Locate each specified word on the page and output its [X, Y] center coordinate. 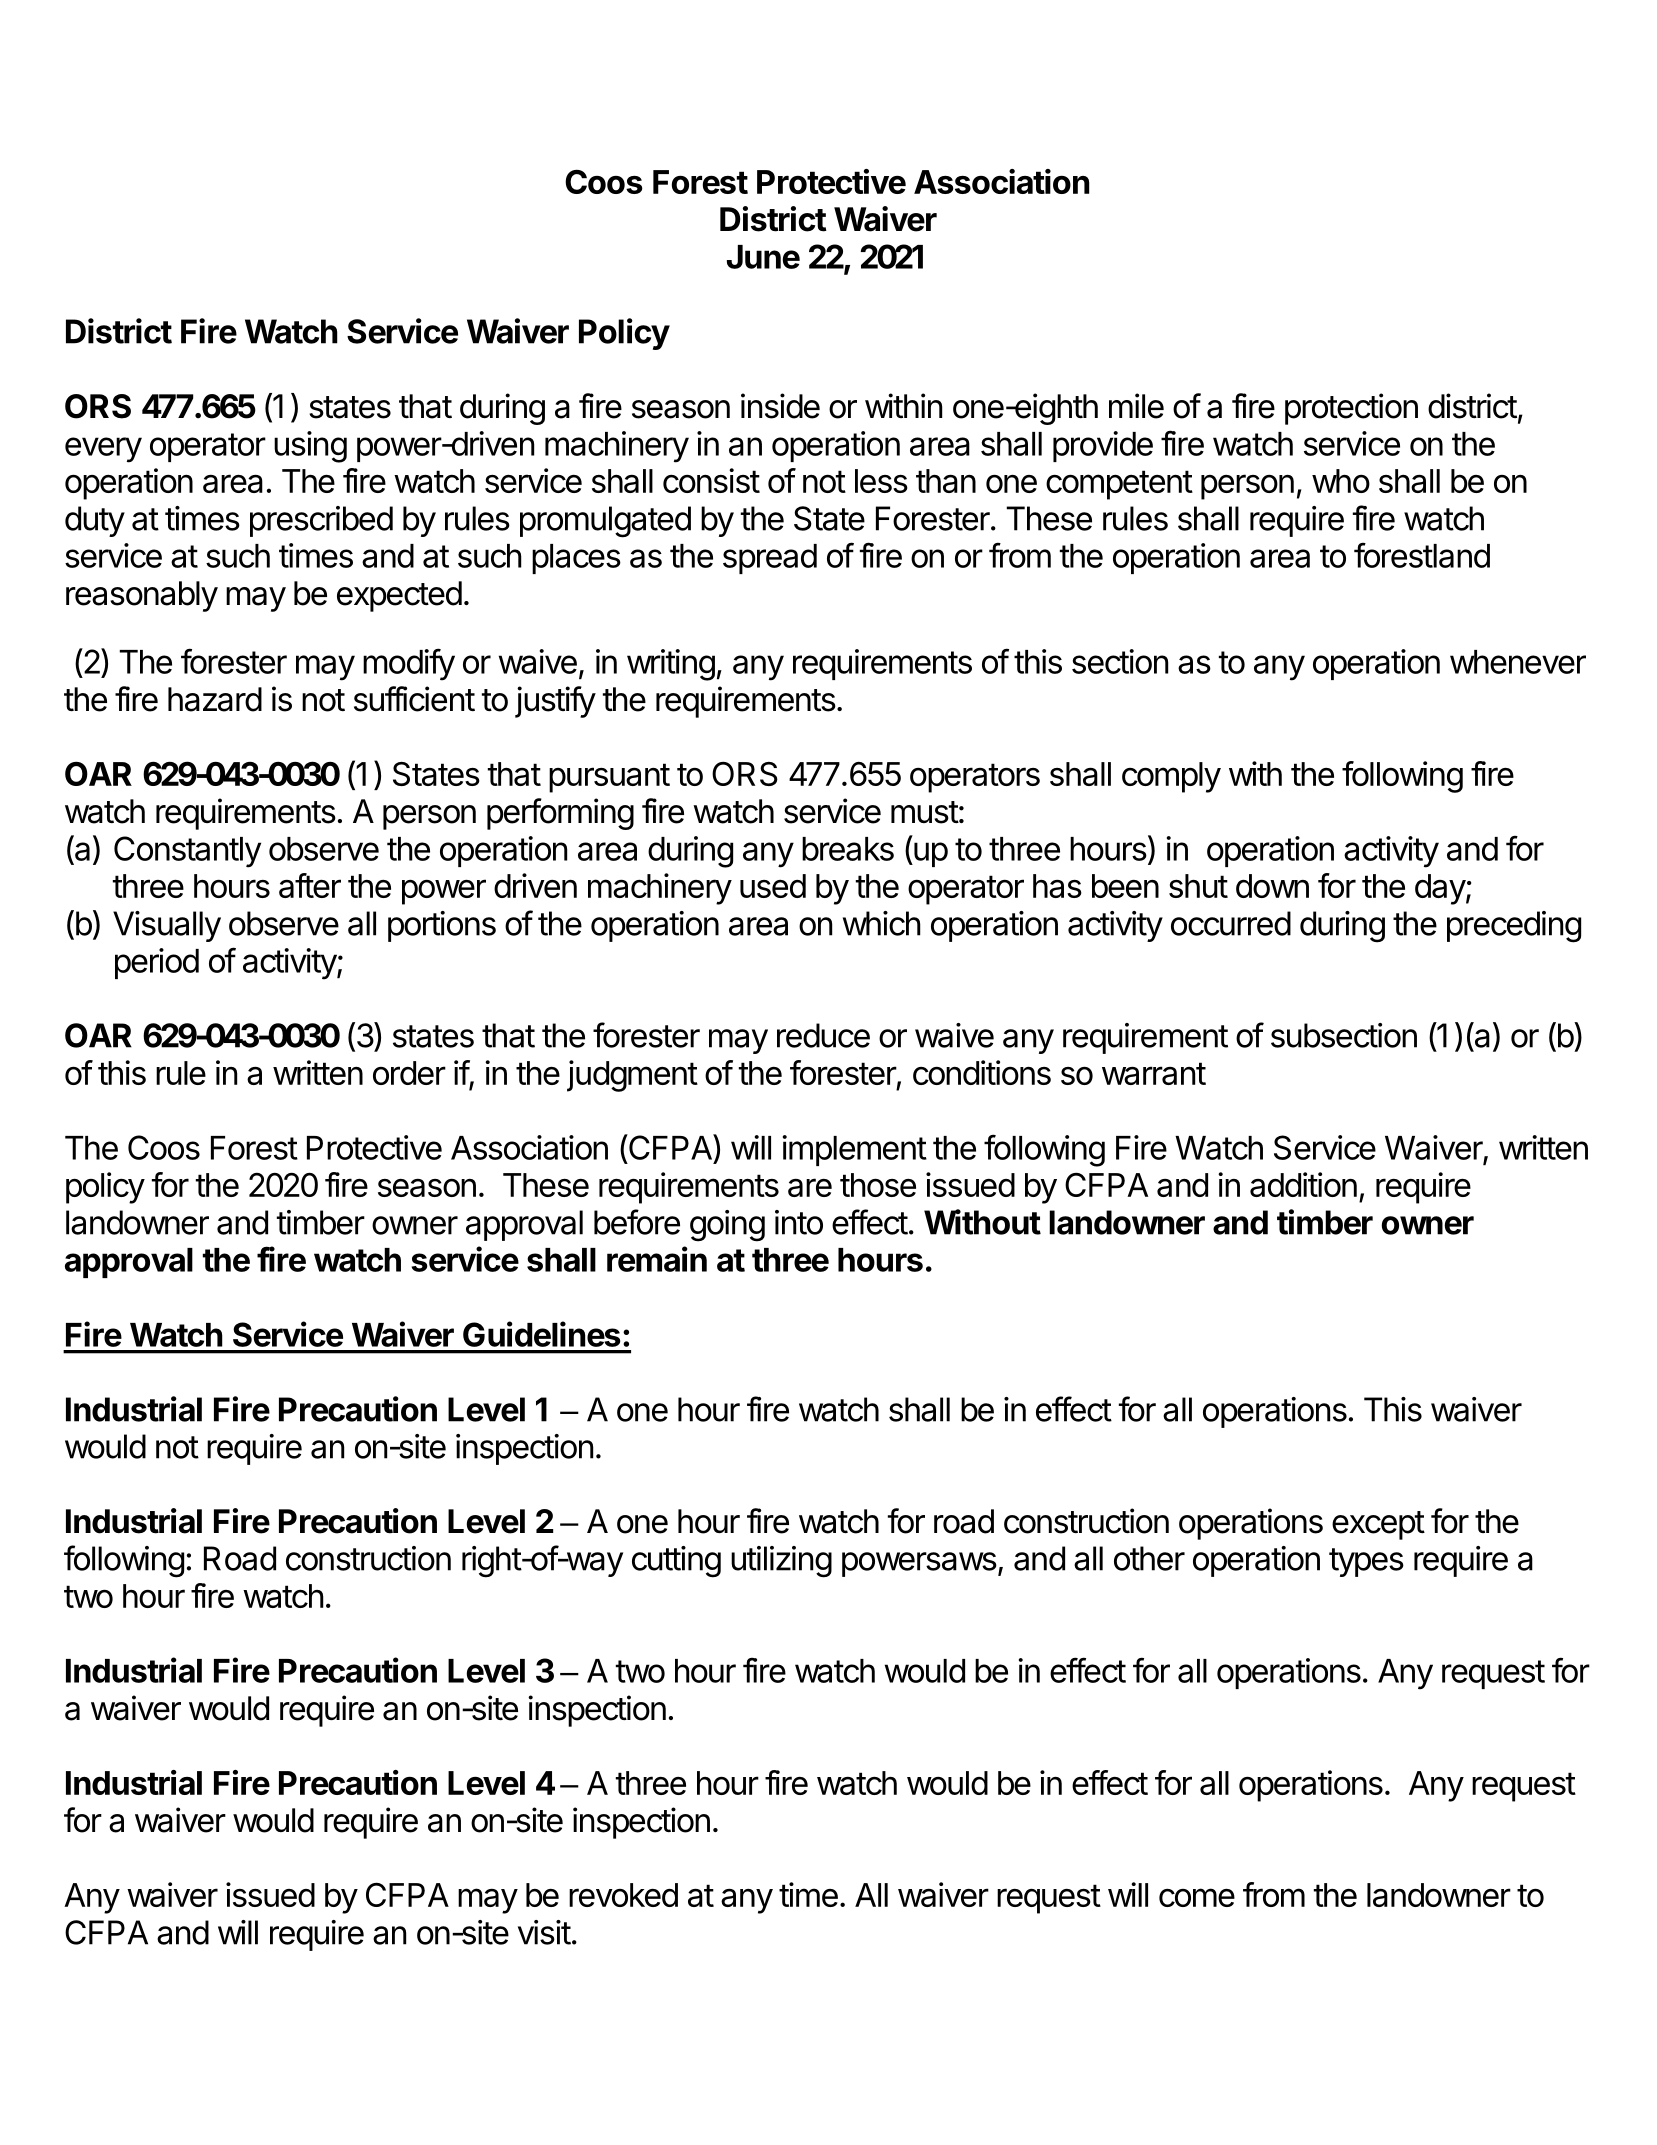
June [763, 257]
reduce [823, 1035]
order [409, 1073]
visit [544, 1932]
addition [1303, 1184]
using [310, 447]
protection [1351, 409]
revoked [623, 1895]
